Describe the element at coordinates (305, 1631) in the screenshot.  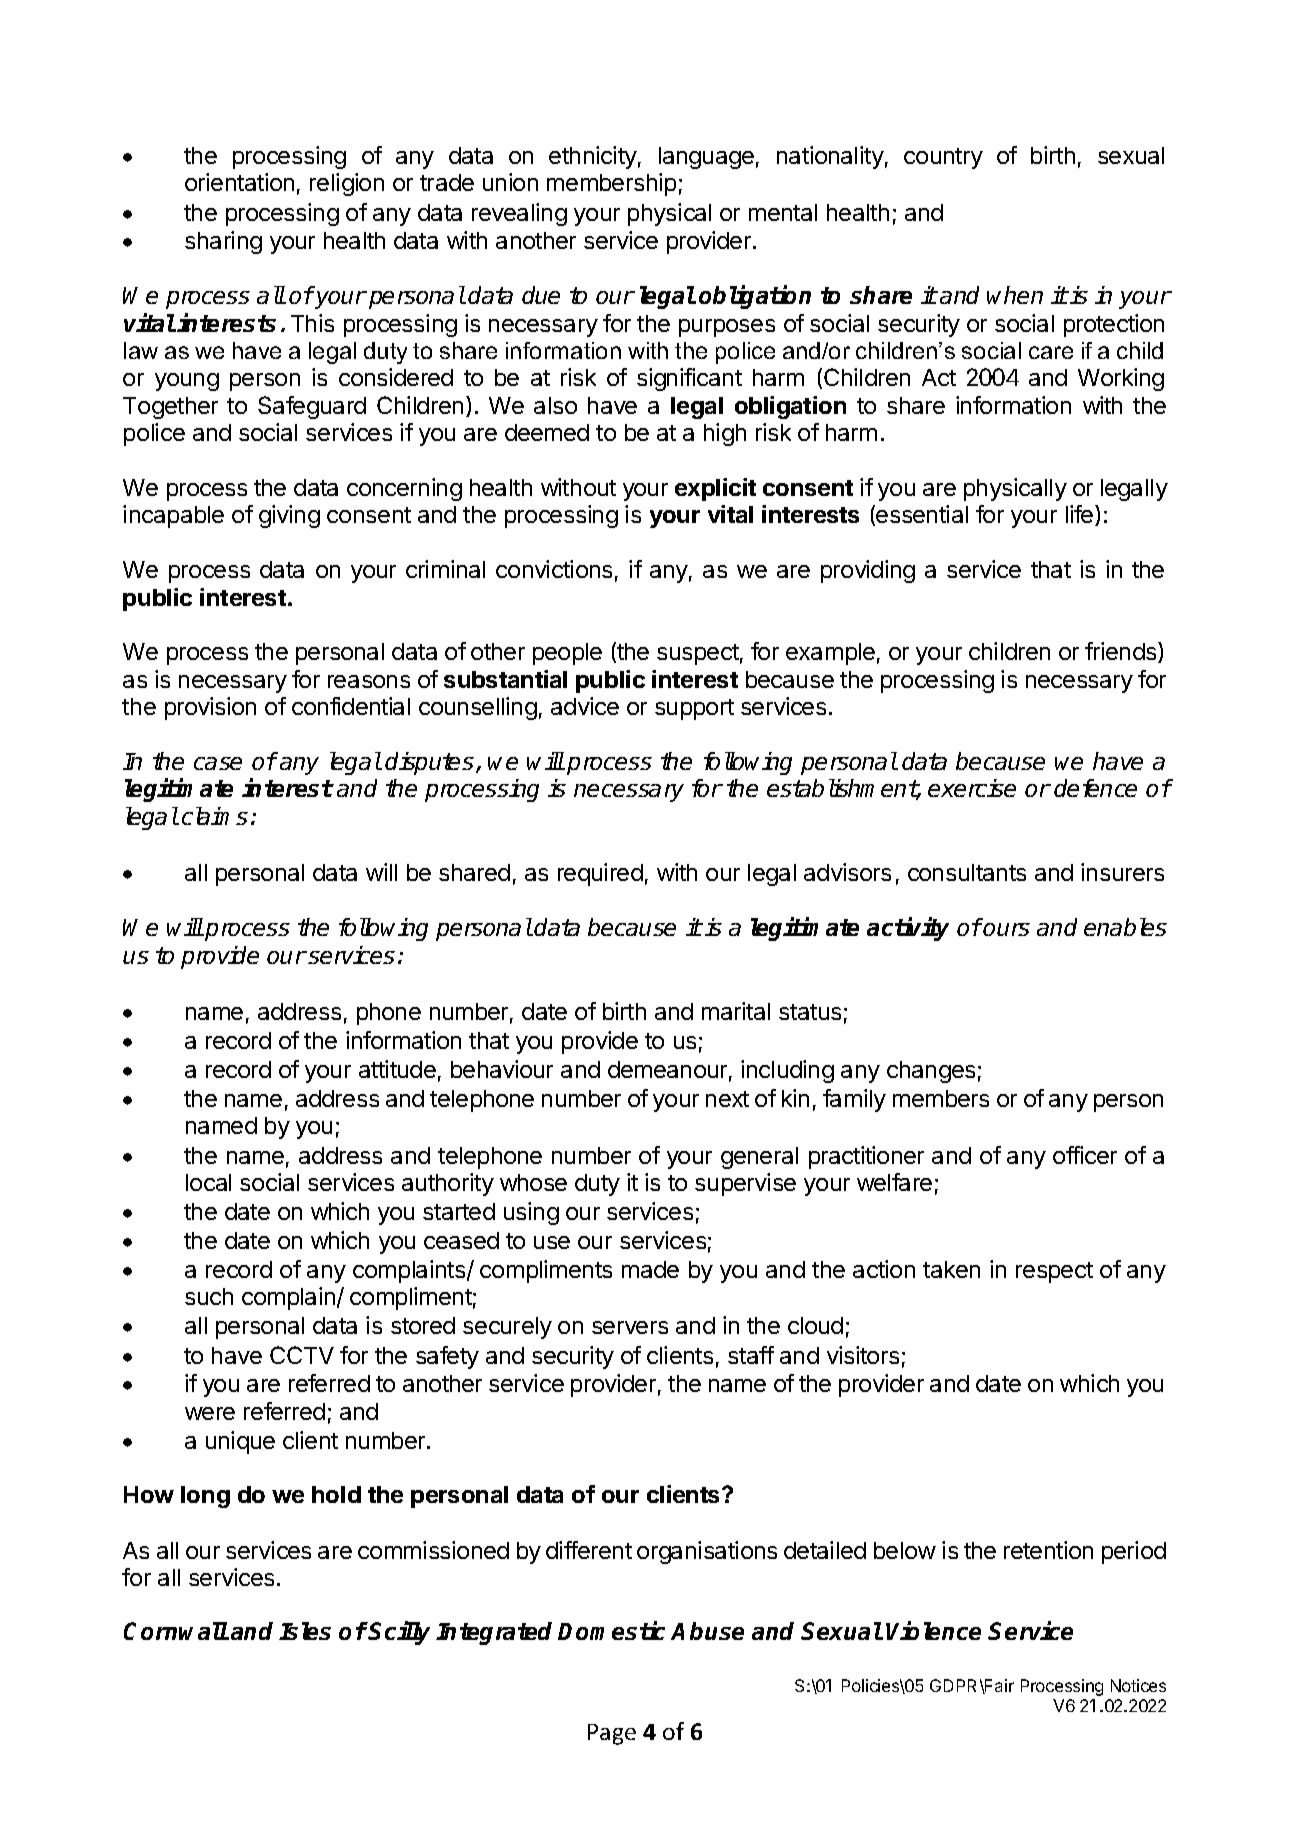
I see `Isles` at that location.
